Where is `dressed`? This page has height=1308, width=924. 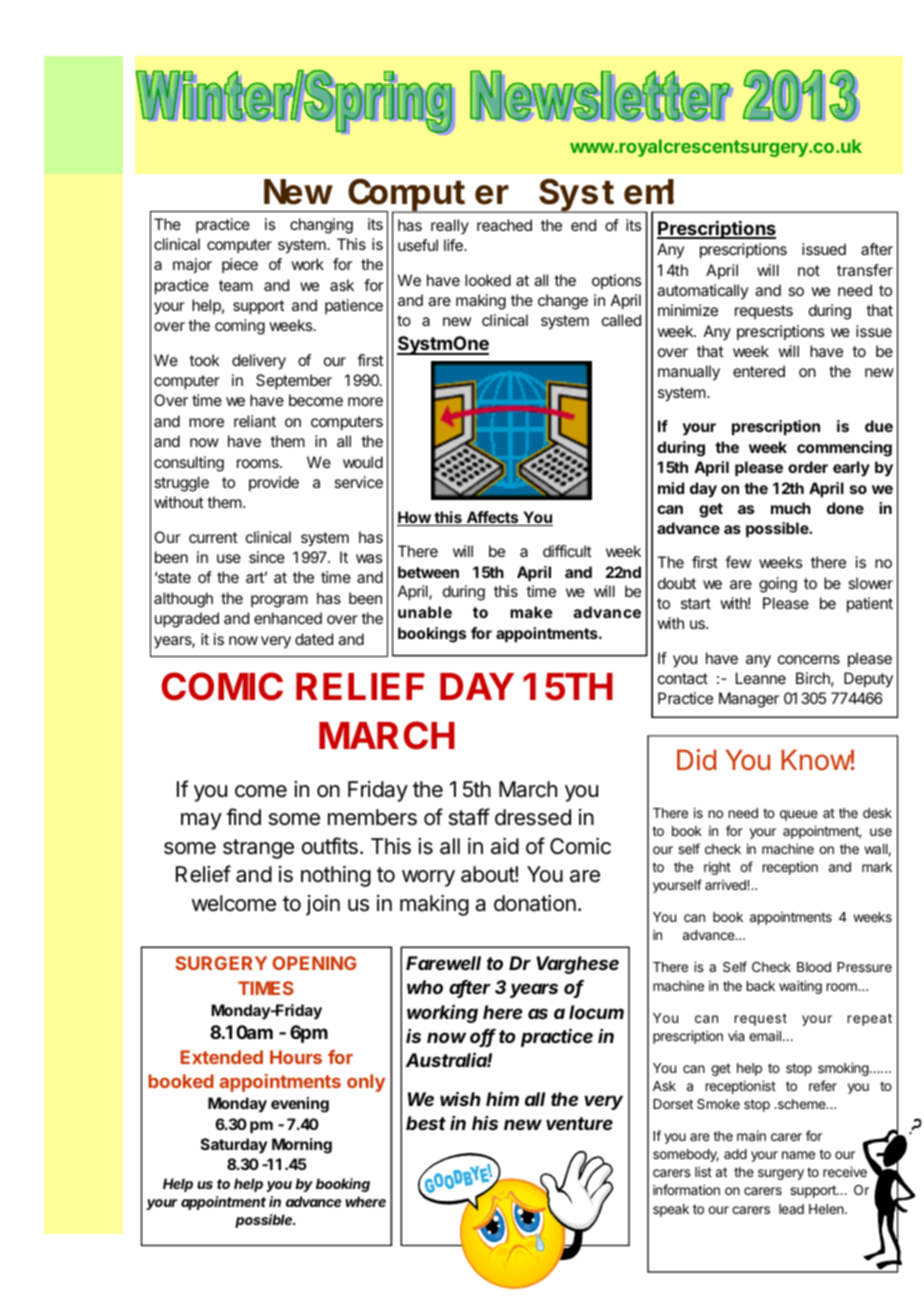
dressed is located at coordinates (533, 817).
